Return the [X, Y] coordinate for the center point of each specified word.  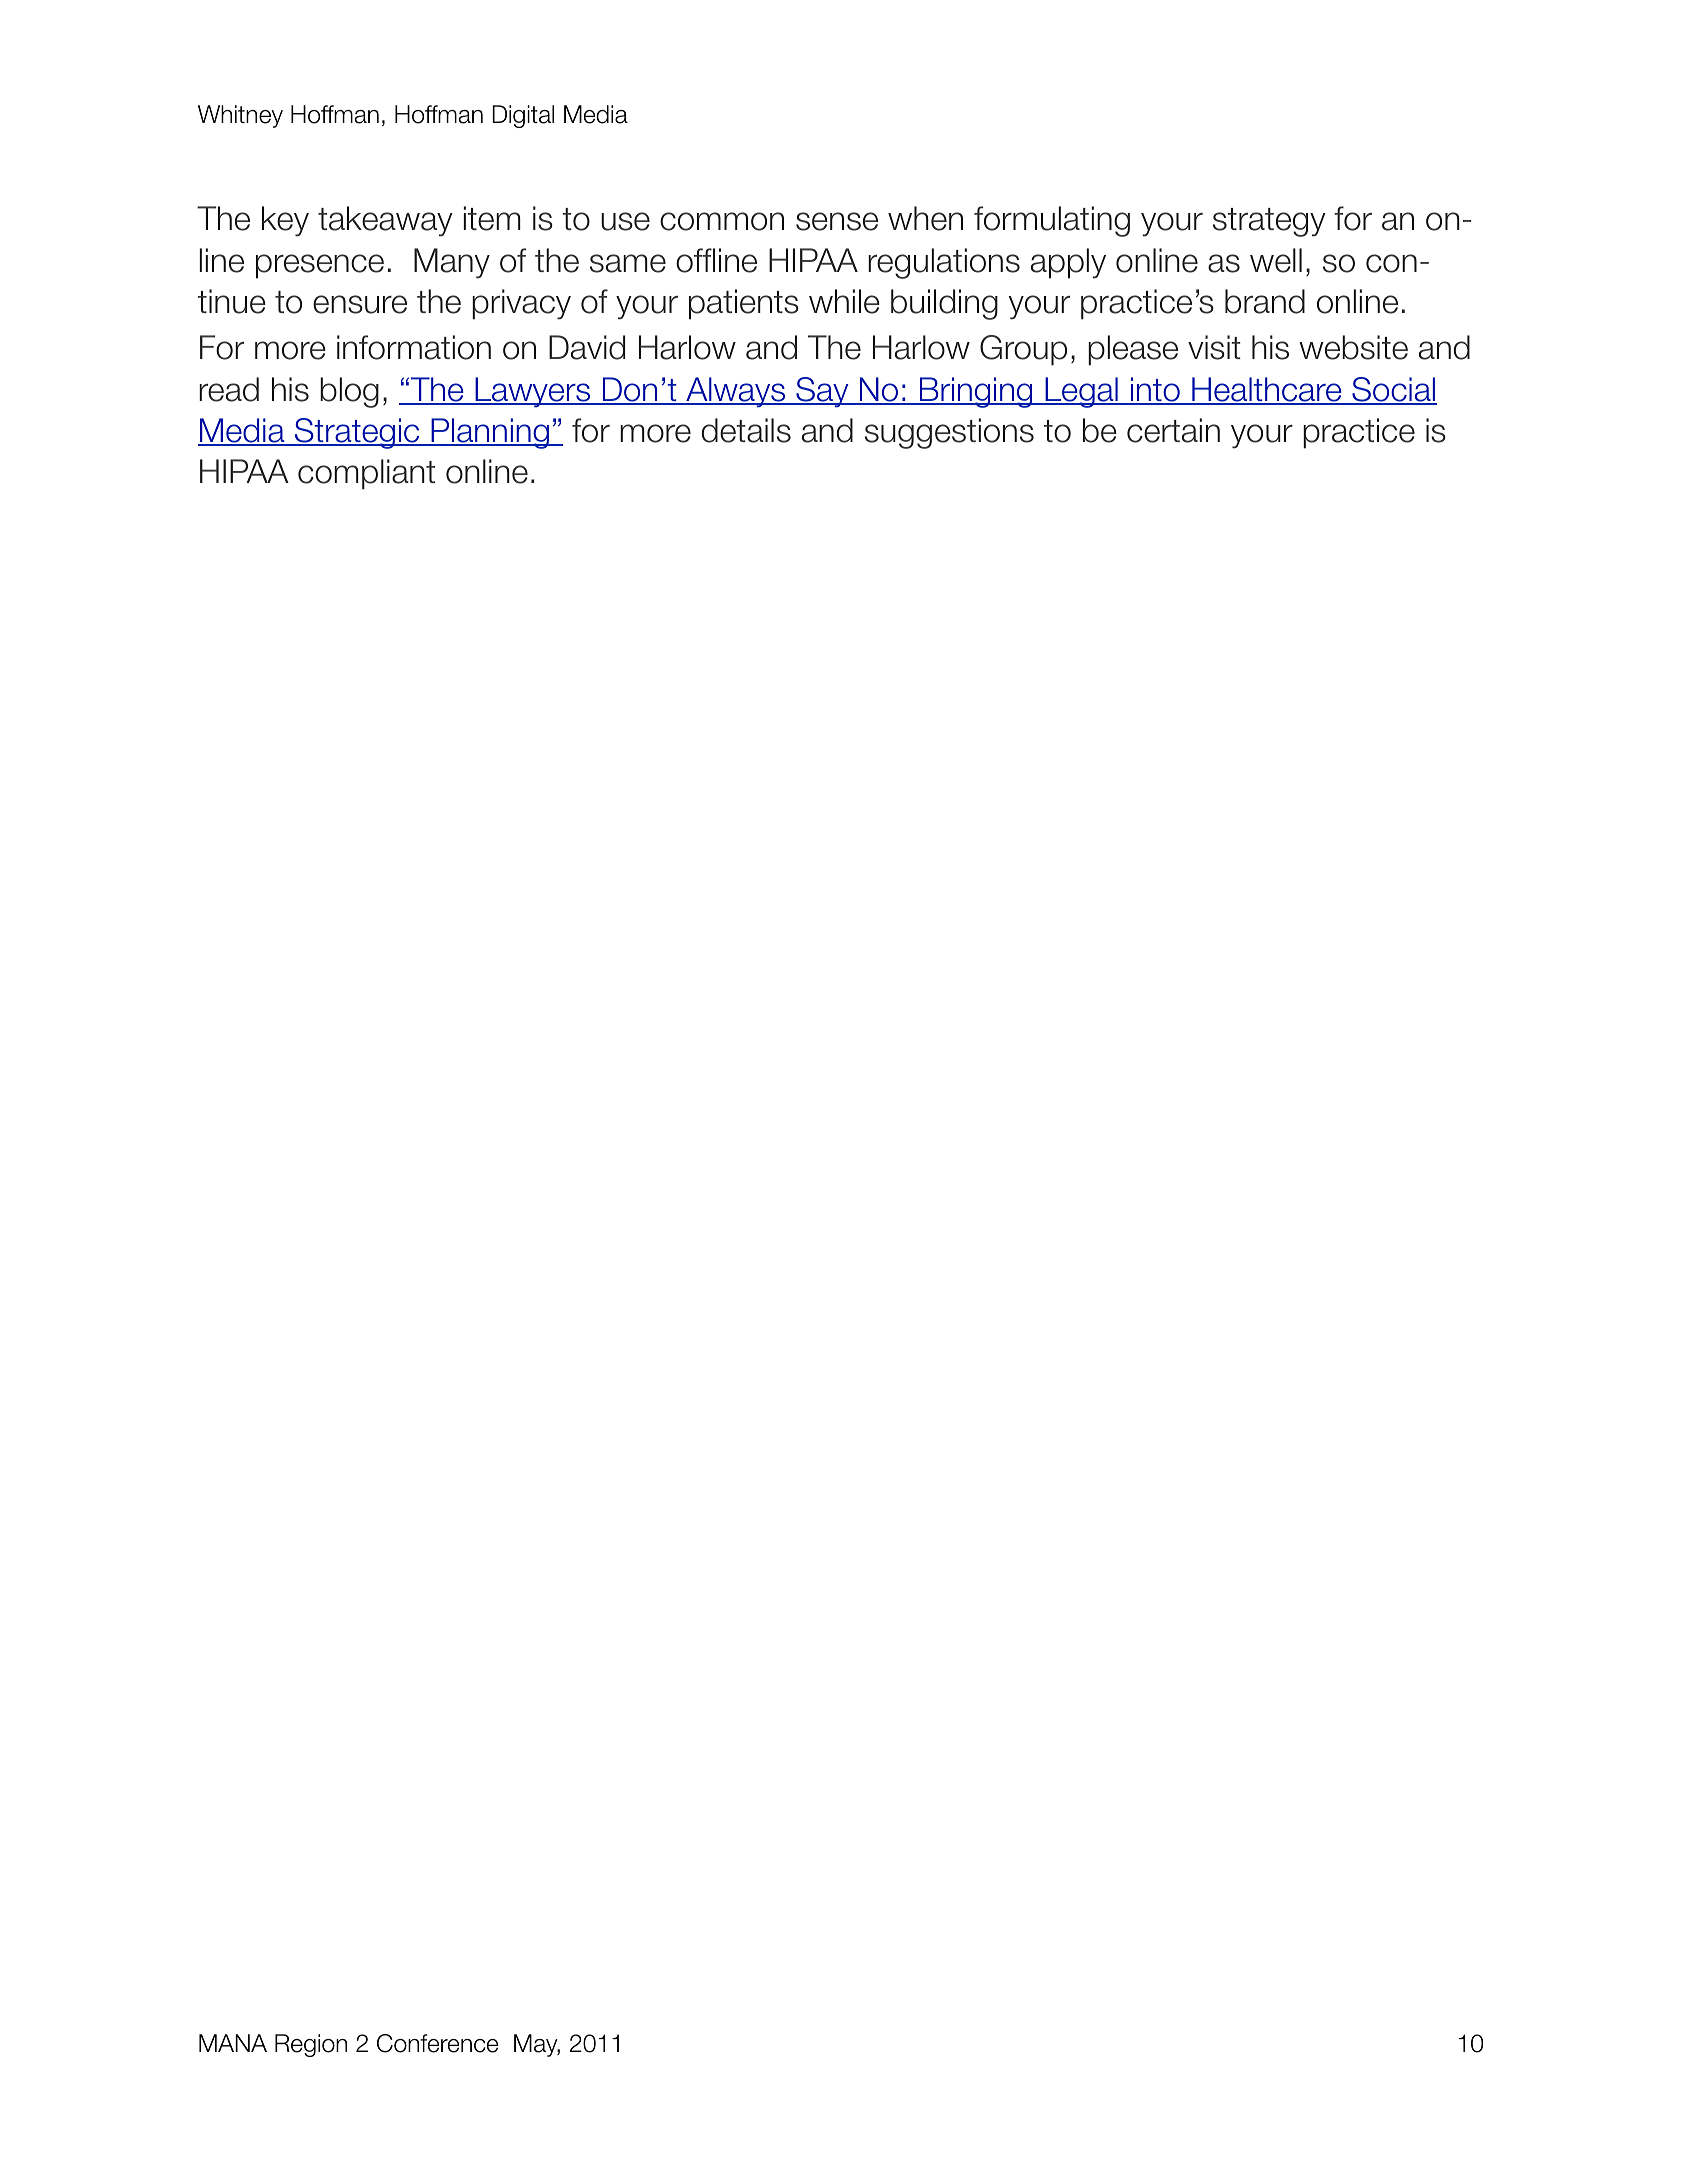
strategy [1269, 222]
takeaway [385, 221]
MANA [233, 2043]
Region [311, 2045]
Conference [438, 2043]
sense [837, 221]
